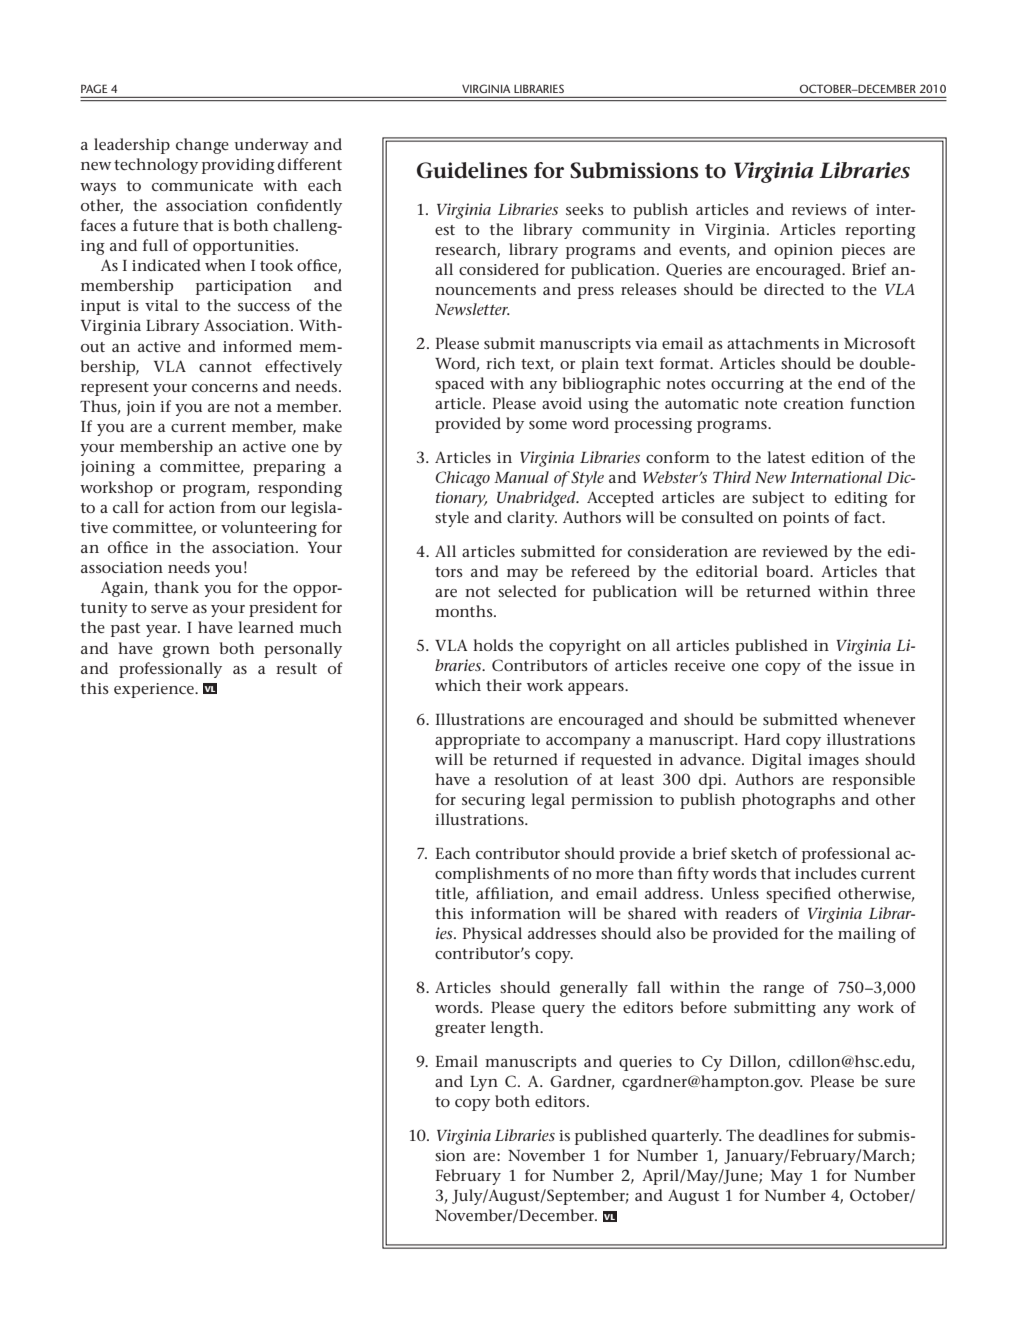 The height and width of the image is (1329, 1027). What do you see at coordinates (202, 146) in the image?
I see `change` at bounding box center [202, 146].
